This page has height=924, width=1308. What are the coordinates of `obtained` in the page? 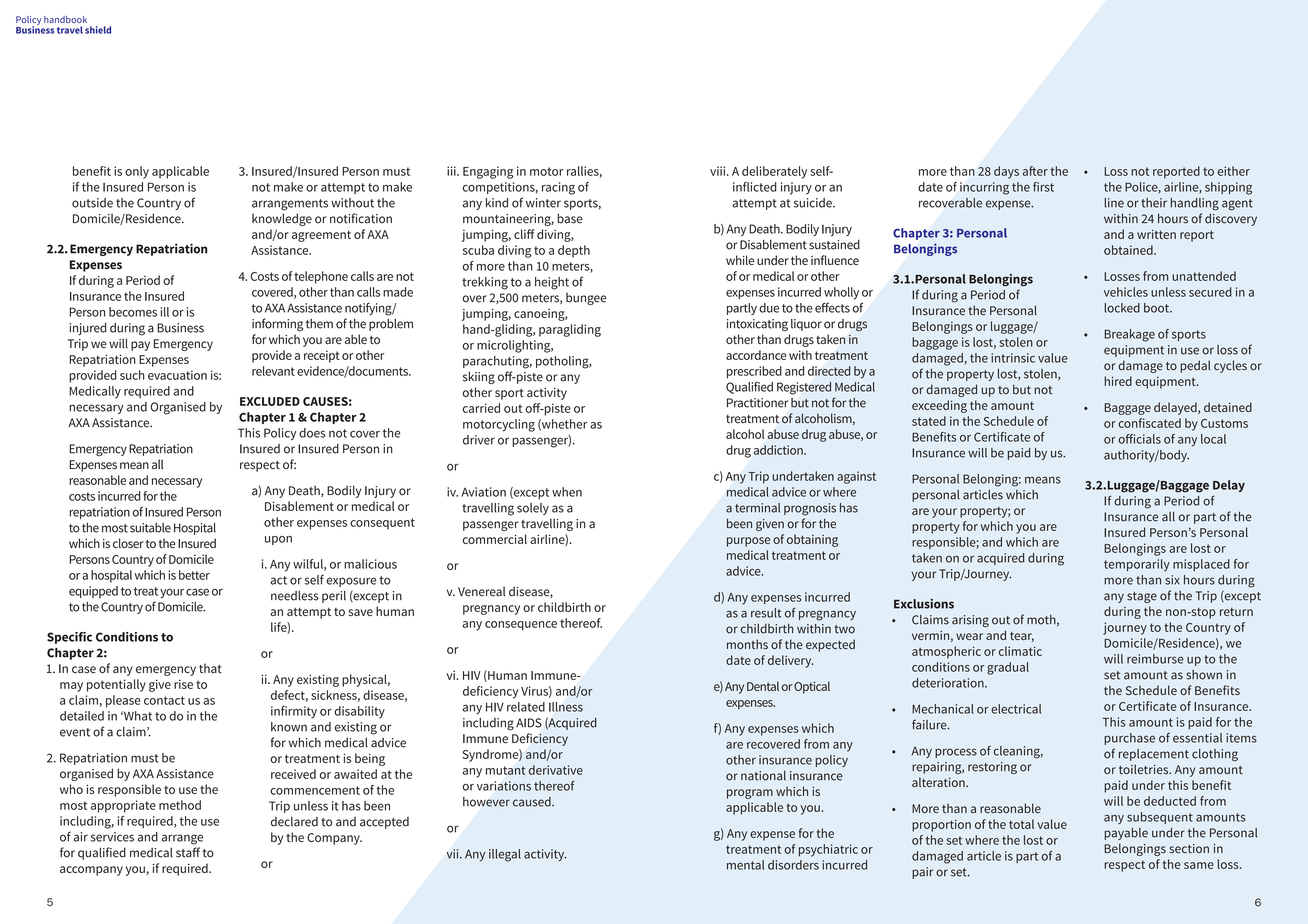 It's located at (1129, 250).
